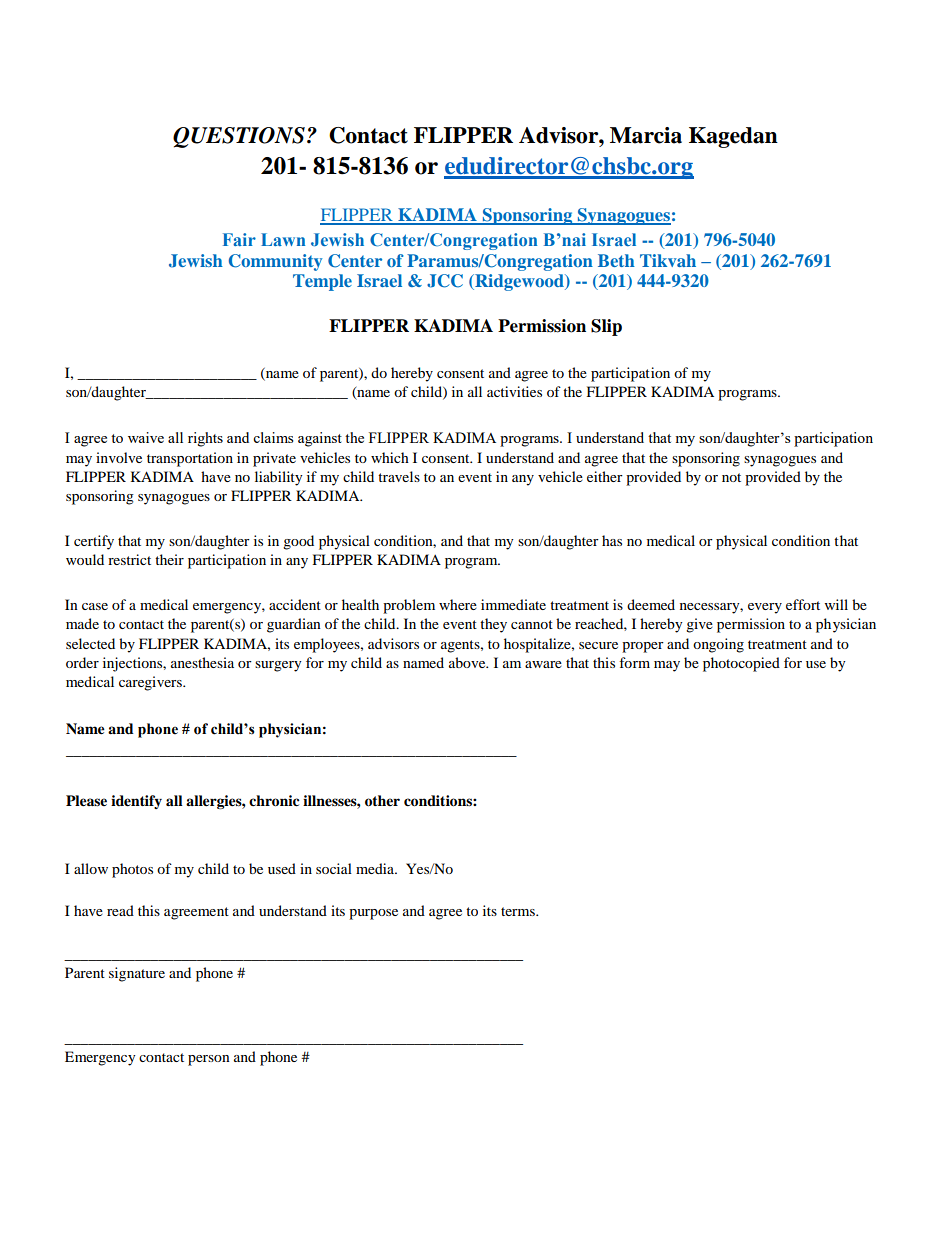 The image size is (952, 1233). I want to click on activities, so click(514, 391).
